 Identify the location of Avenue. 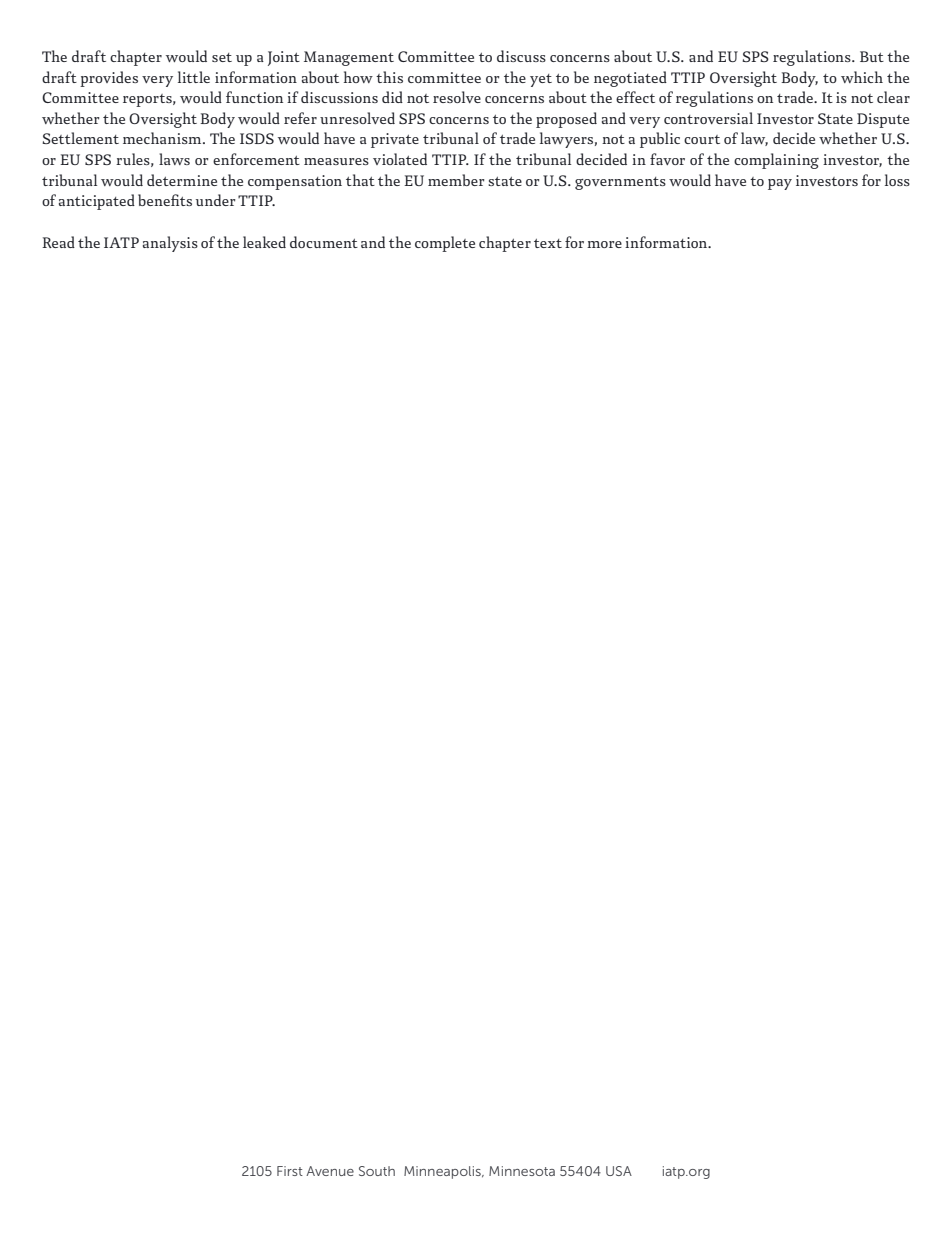
(330, 1171).
